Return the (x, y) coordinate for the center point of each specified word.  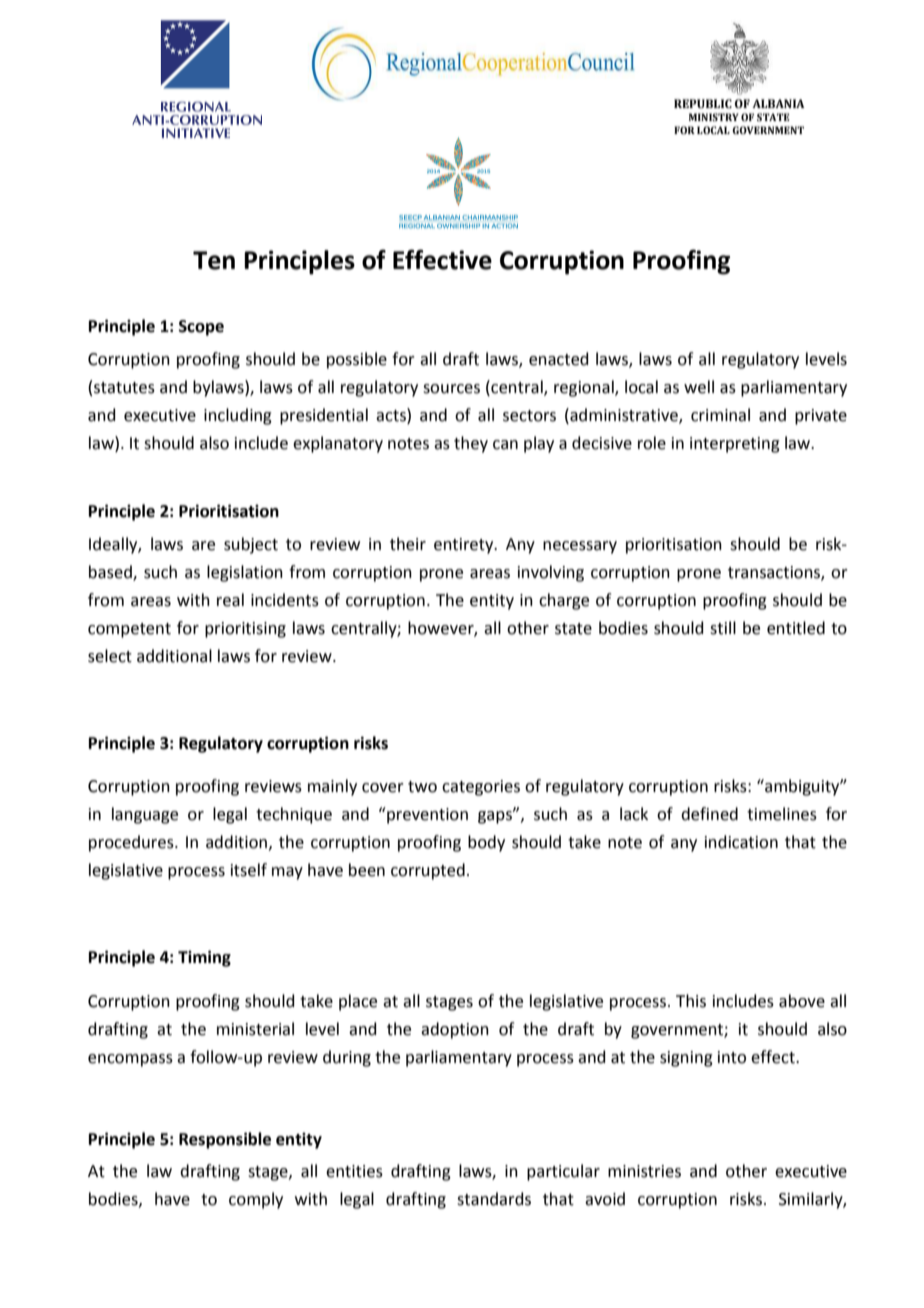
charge (564, 601)
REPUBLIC (703, 103)
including (238, 416)
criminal (720, 415)
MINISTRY (714, 117)
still (723, 628)
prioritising (245, 630)
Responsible (225, 1140)
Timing (204, 958)
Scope (201, 328)
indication (741, 842)
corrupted (428, 871)
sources (451, 389)
